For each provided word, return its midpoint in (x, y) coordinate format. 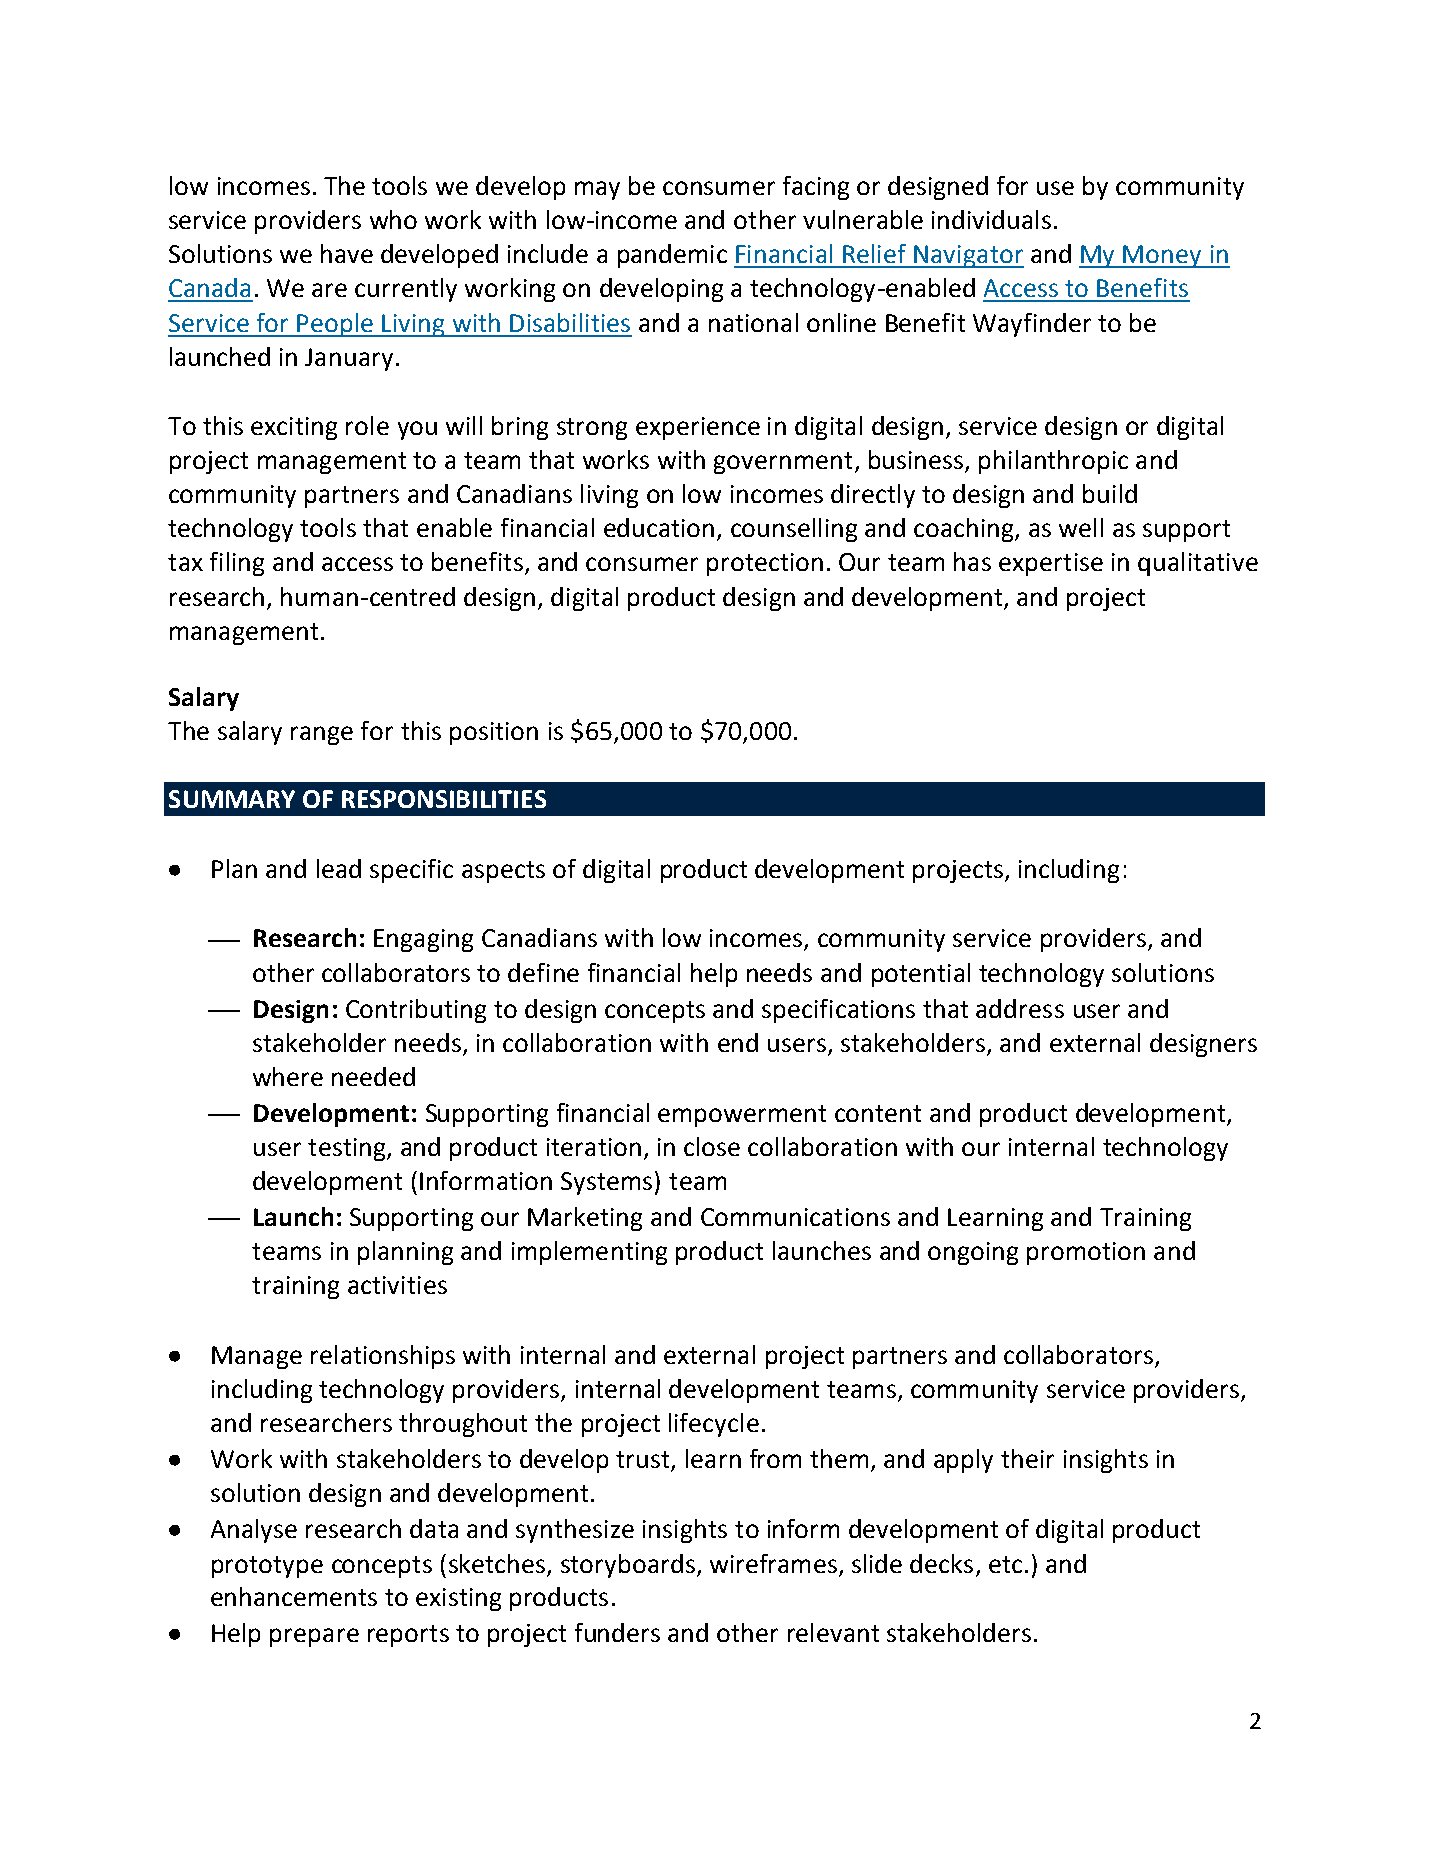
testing (348, 1149)
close (712, 1146)
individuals (991, 219)
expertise (1051, 564)
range (322, 735)
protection (765, 564)
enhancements (294, 1596)
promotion (1086, 1253)
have (347, 253)
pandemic (672, 256)
